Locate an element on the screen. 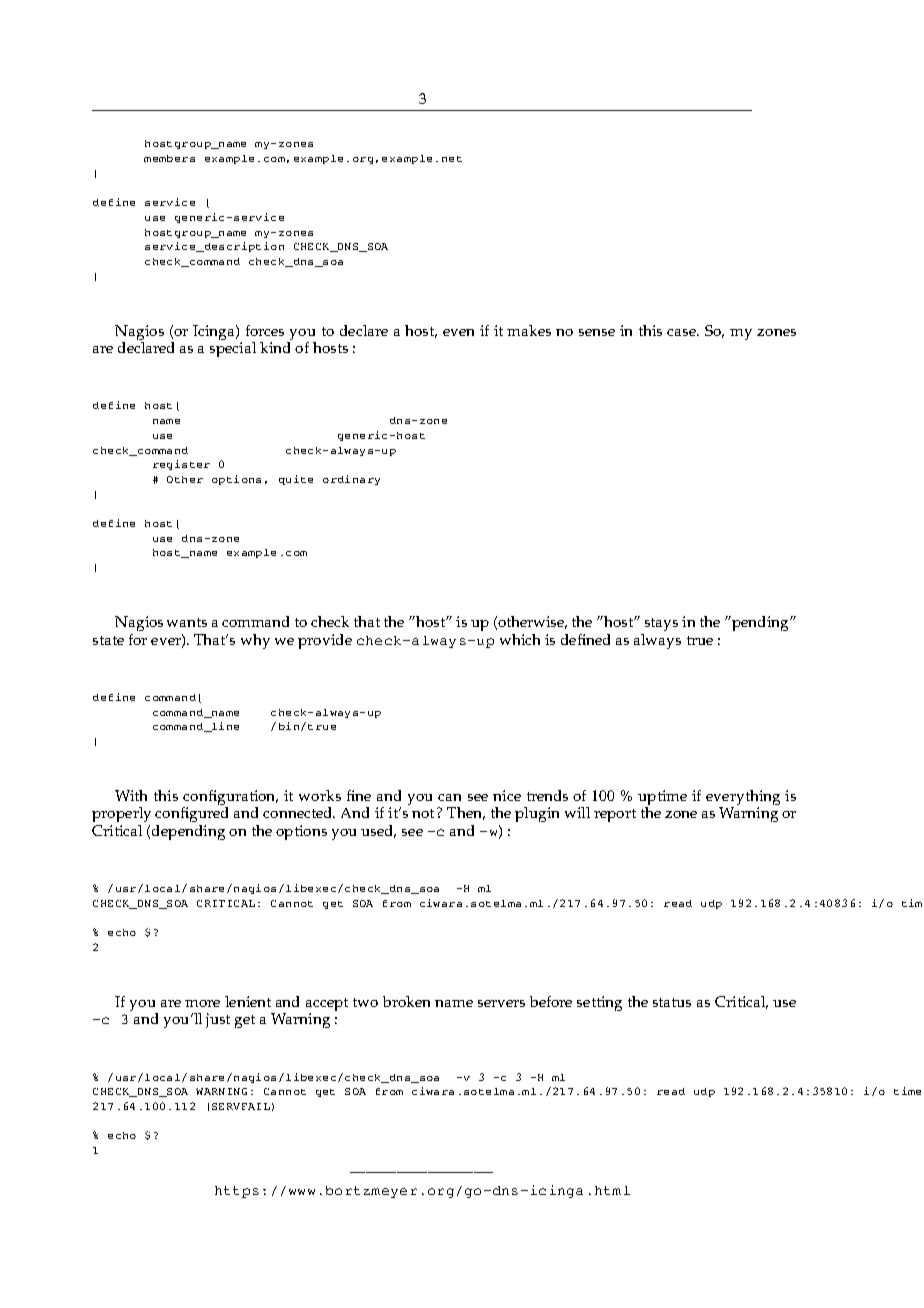  sense is located at coordinates (597, 332).
